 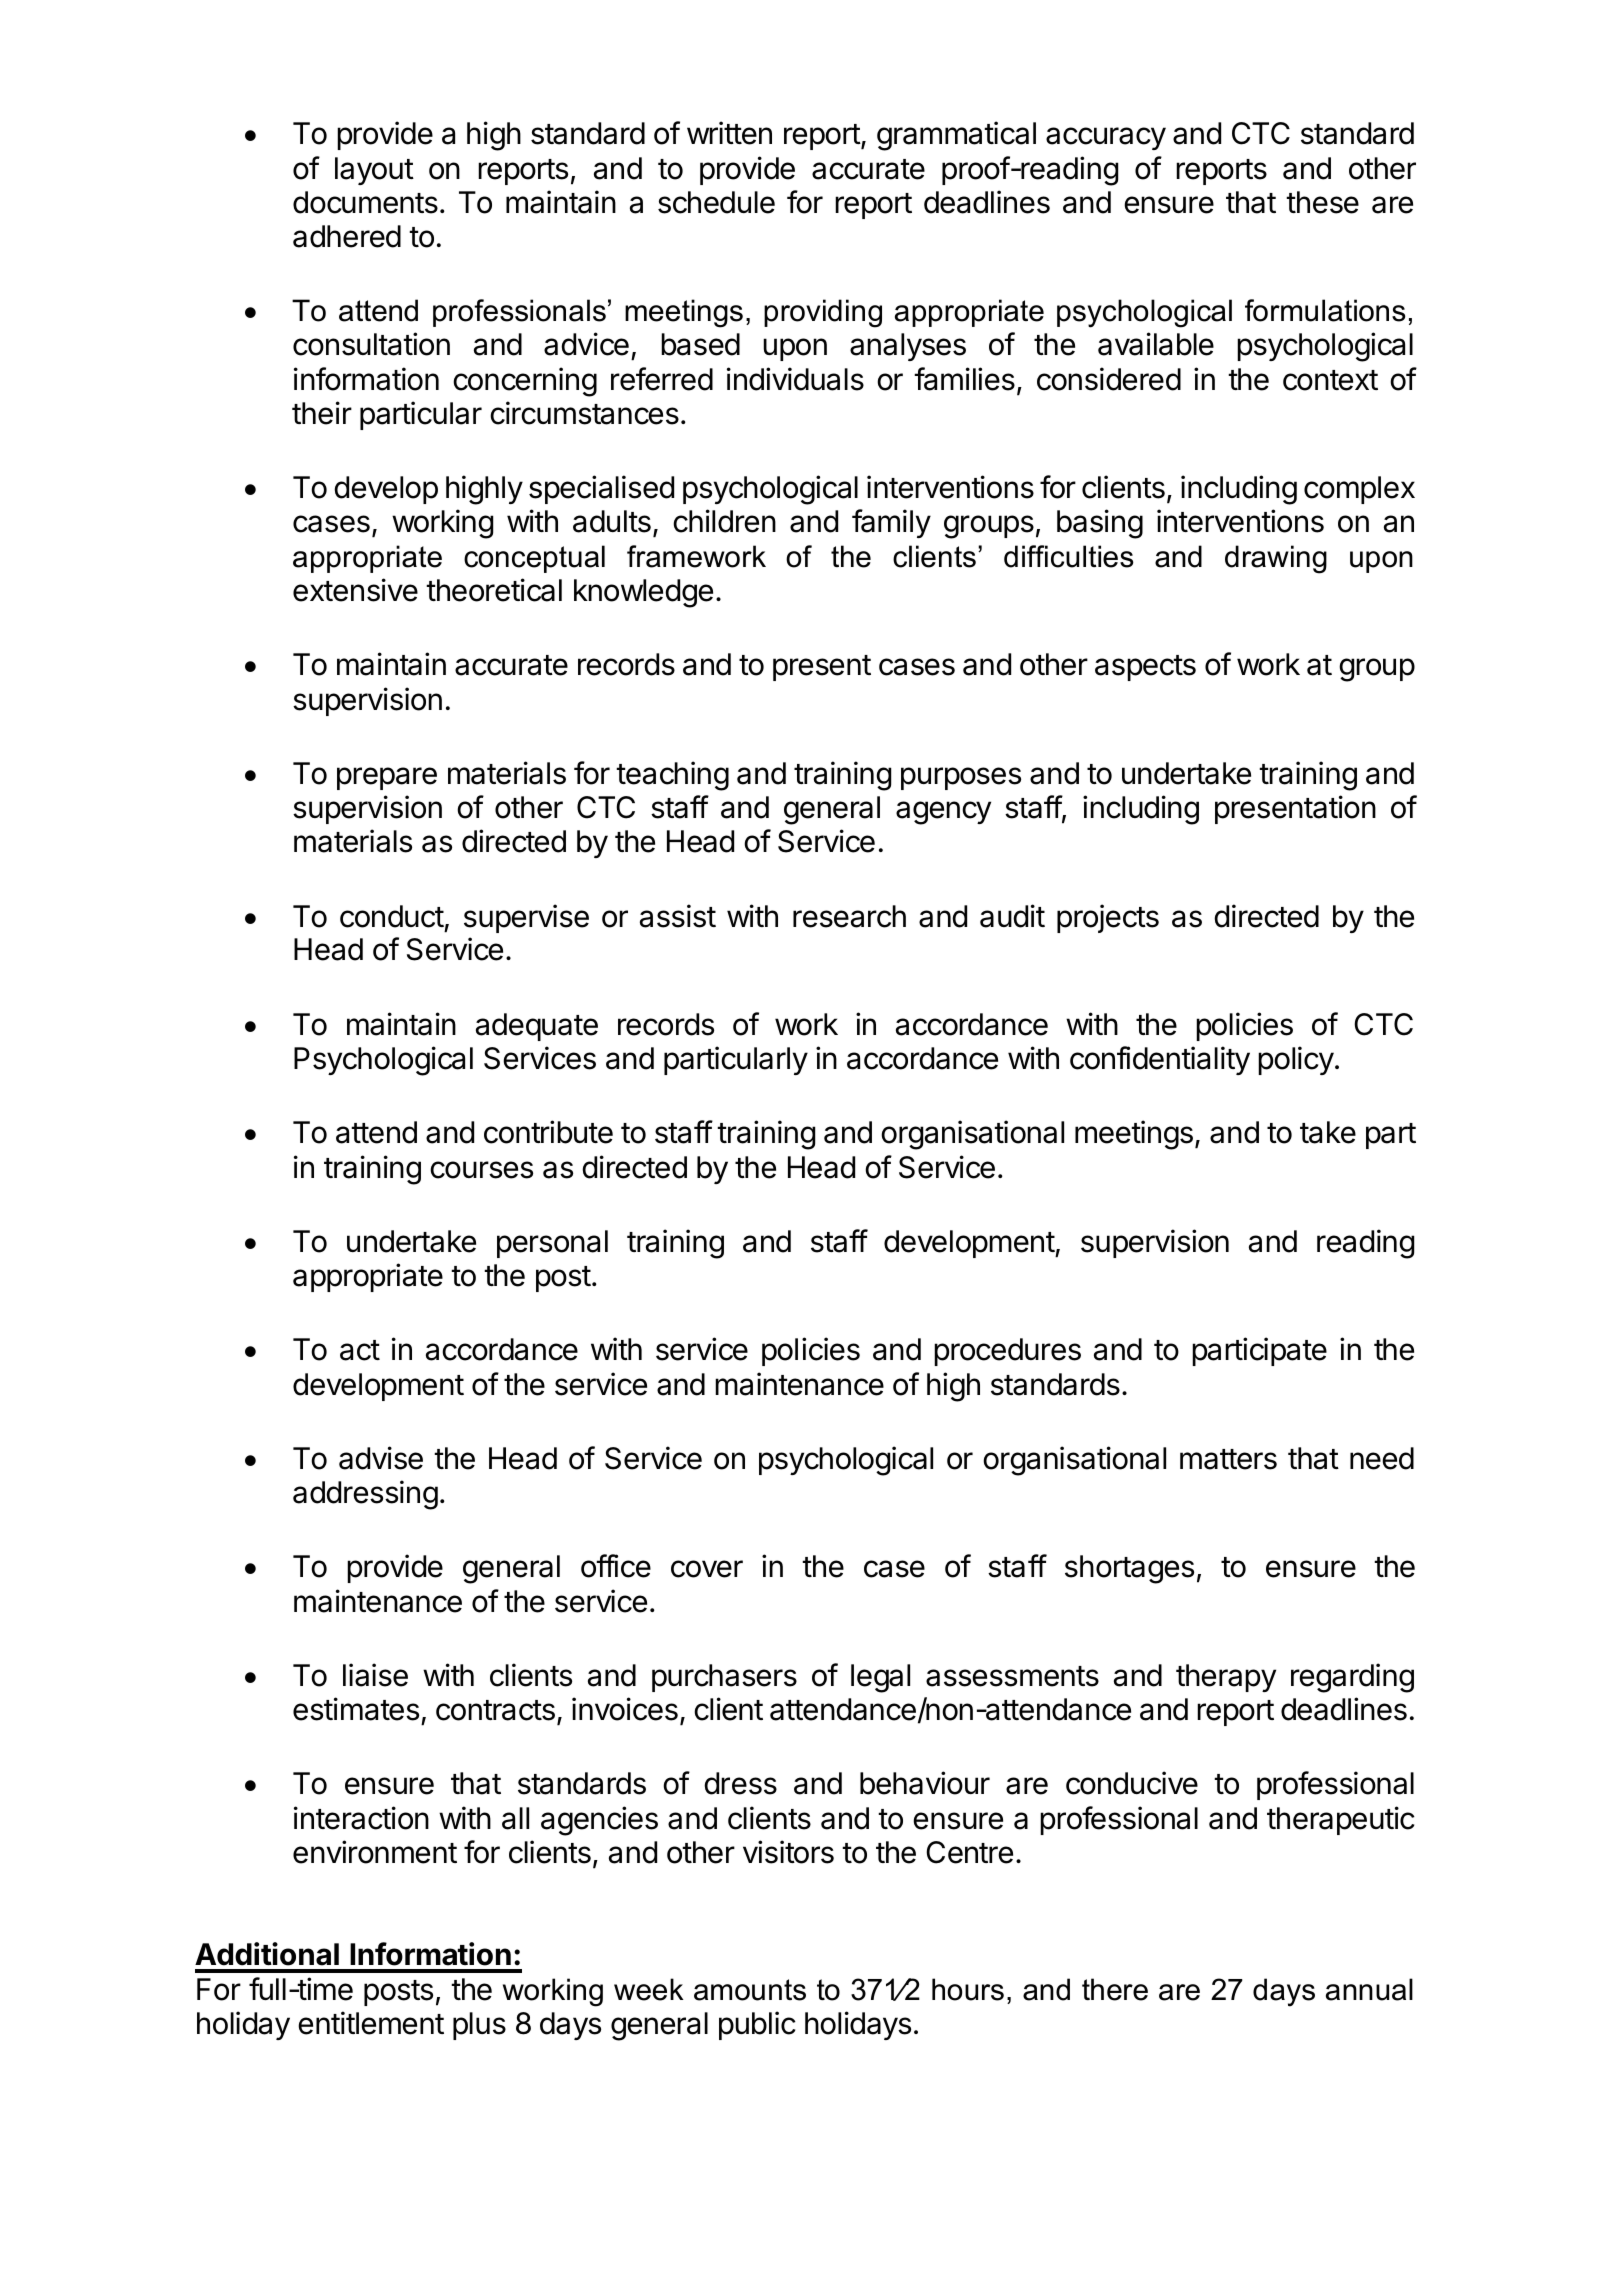 What do you see at coordinates (481, 1170) in the screenshot?
I see `courses` at bounding box center [481, 1170].
